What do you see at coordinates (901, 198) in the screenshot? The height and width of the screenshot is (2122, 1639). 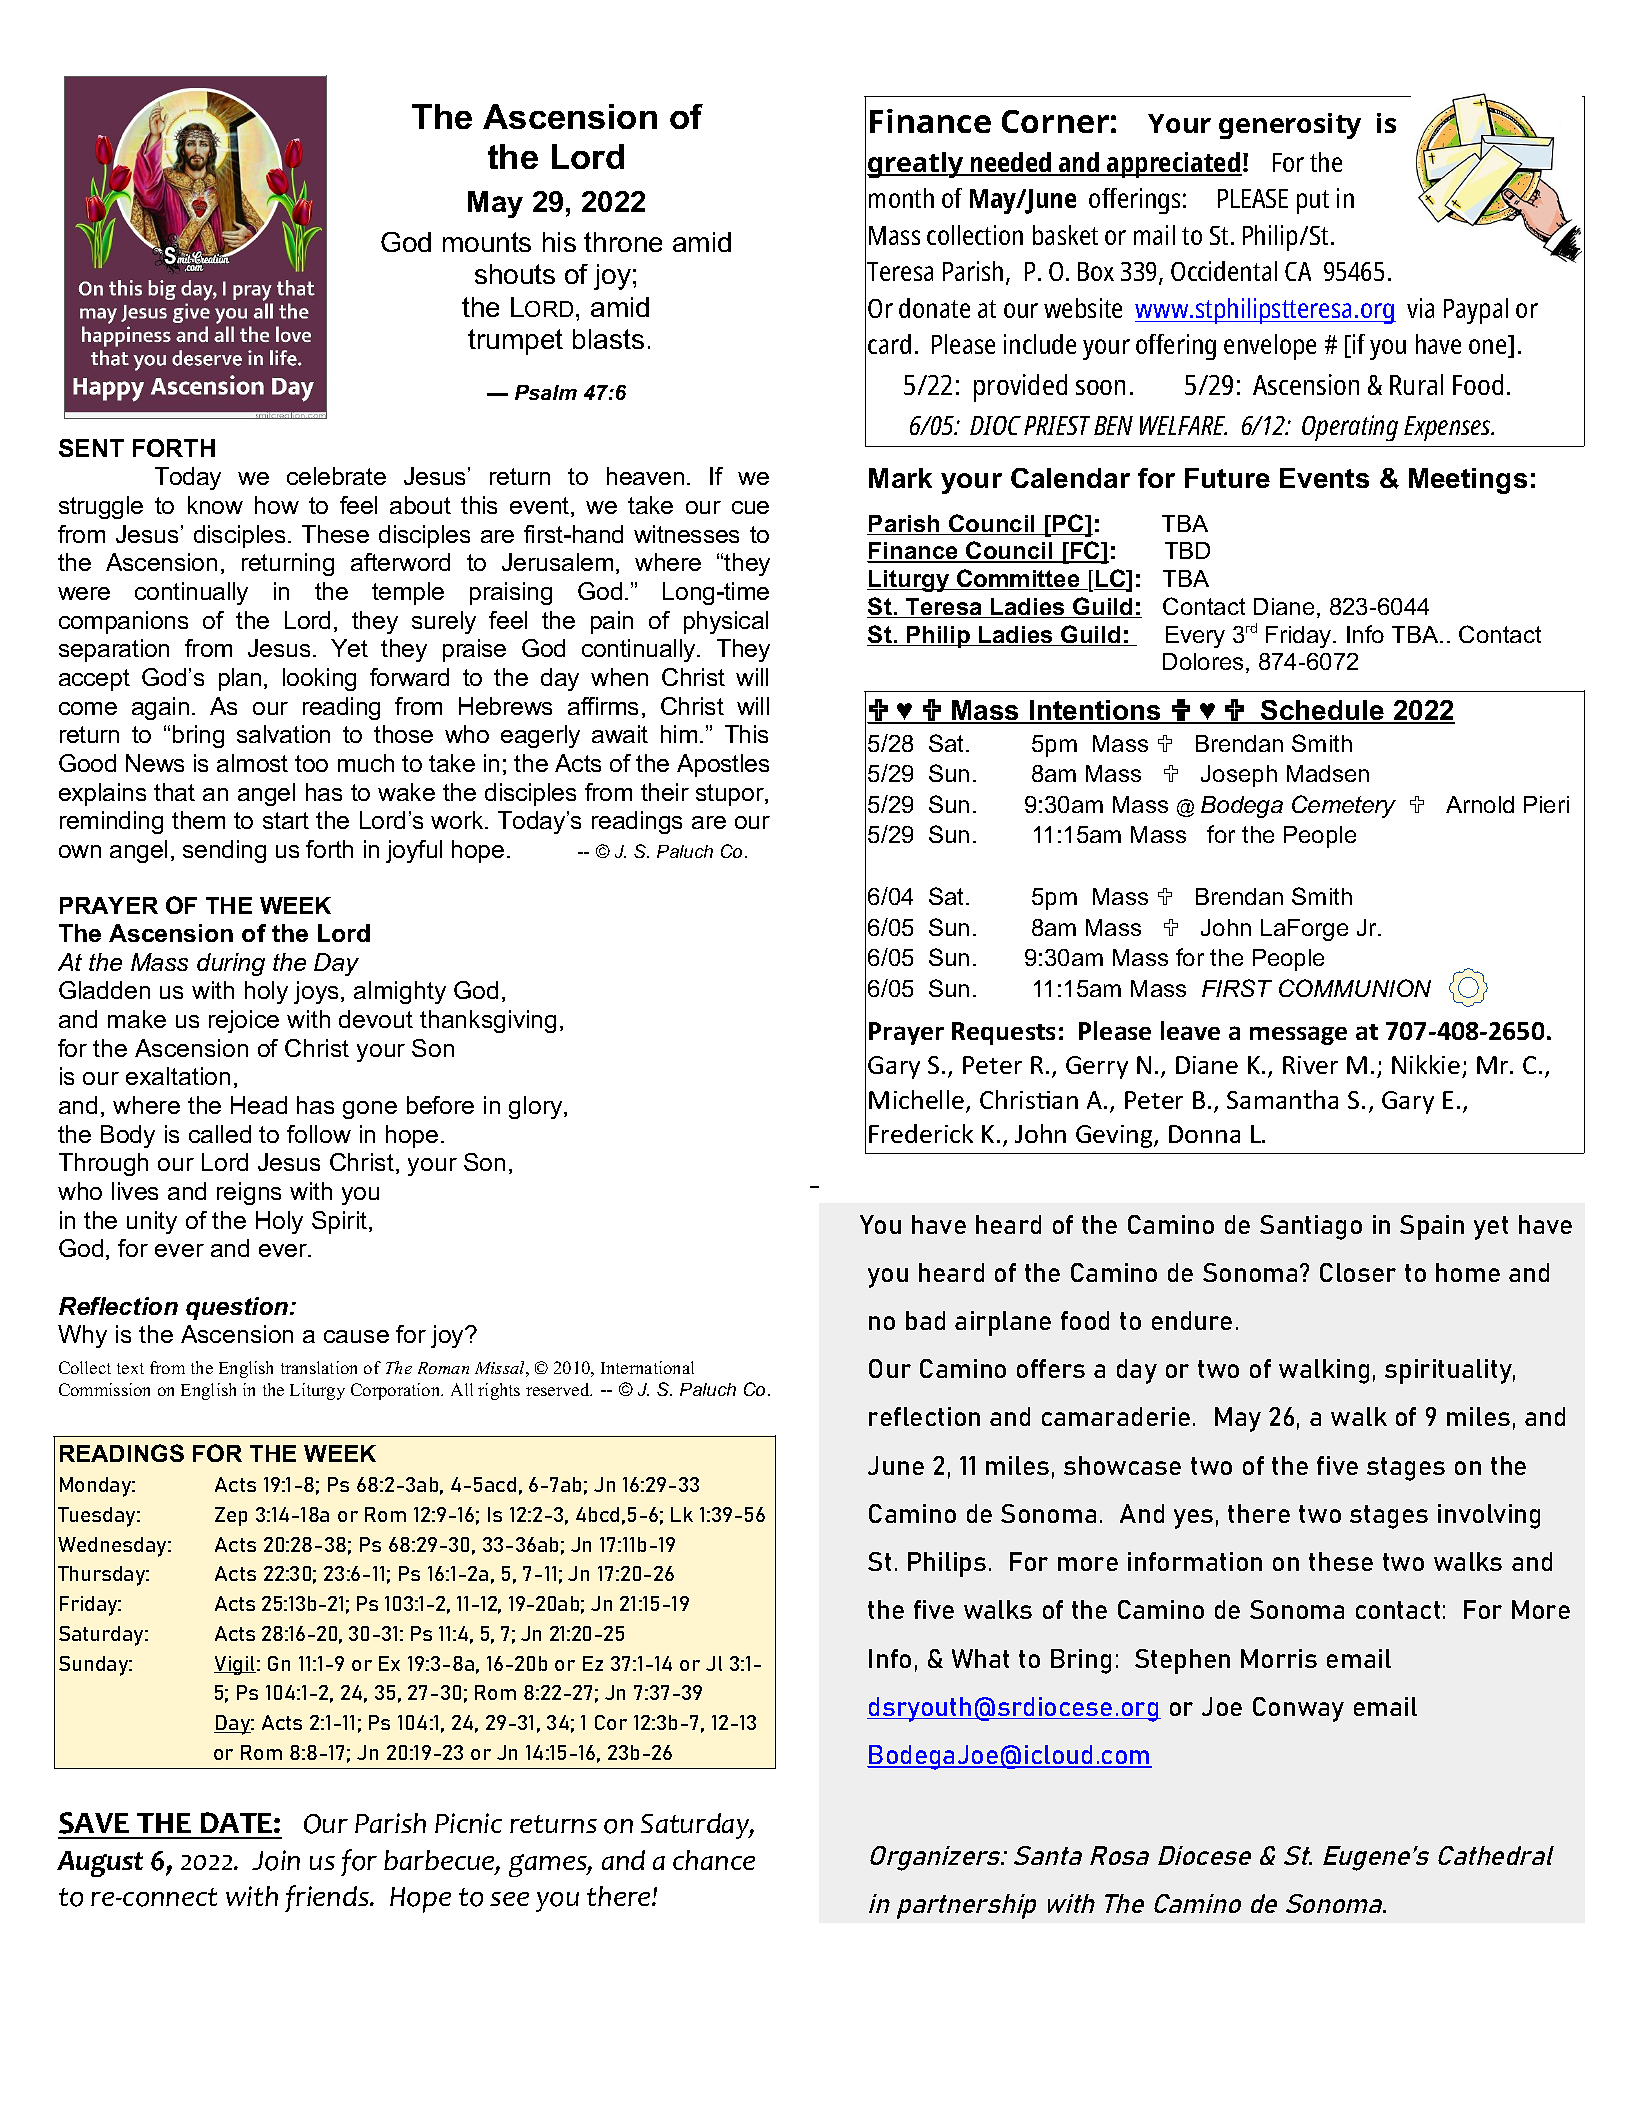 I see `month` at bounding box center [901, 198].
